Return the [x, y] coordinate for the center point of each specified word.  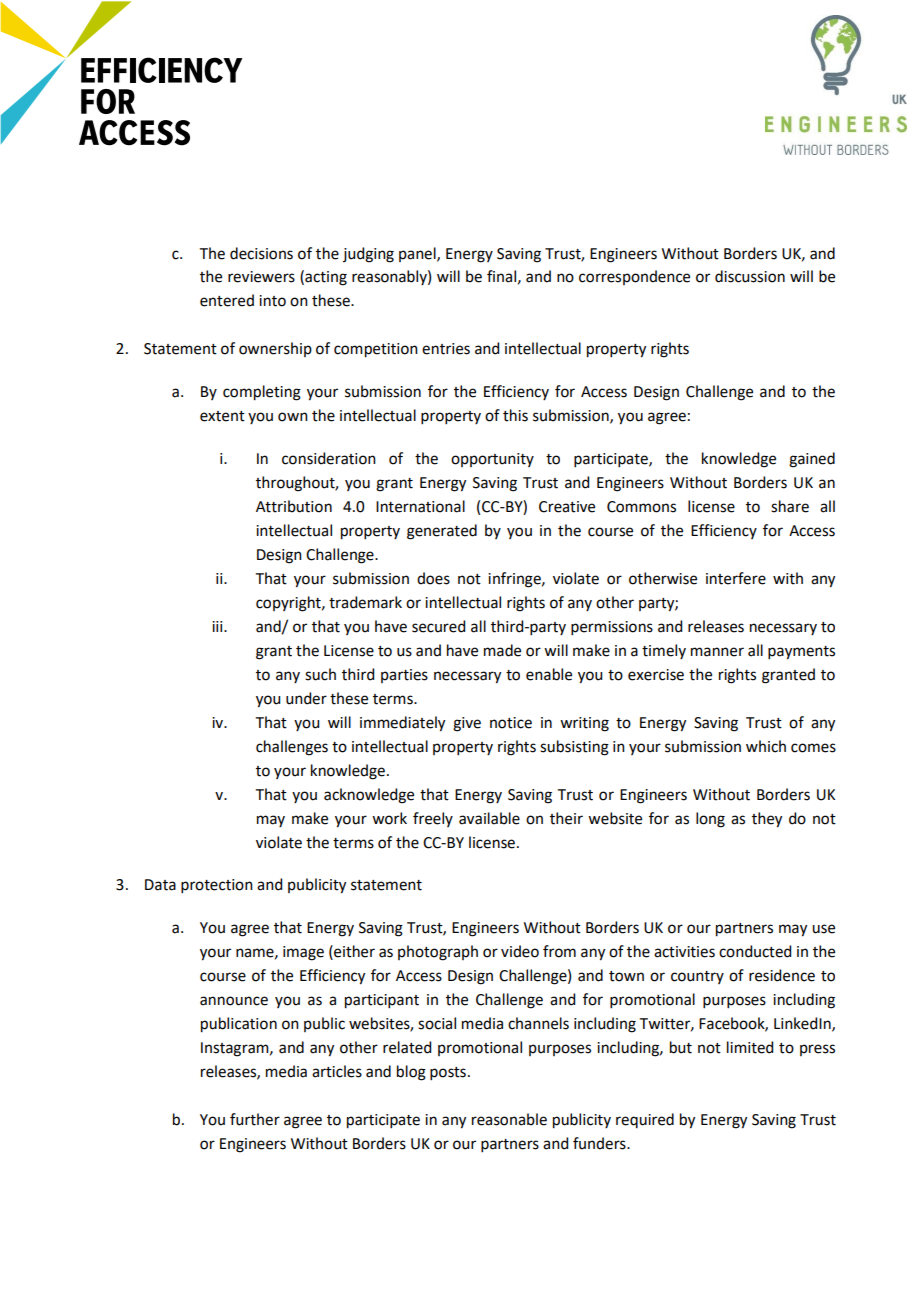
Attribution [294, 506]
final [501, 276]
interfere [736, 578]
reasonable [509, 1119]
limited [750, 1047]
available [489, 818]
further [255, 1119]
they [767, 820]
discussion [750, 276]
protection [217, 886]
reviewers [261, 277]
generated [442, 532]
